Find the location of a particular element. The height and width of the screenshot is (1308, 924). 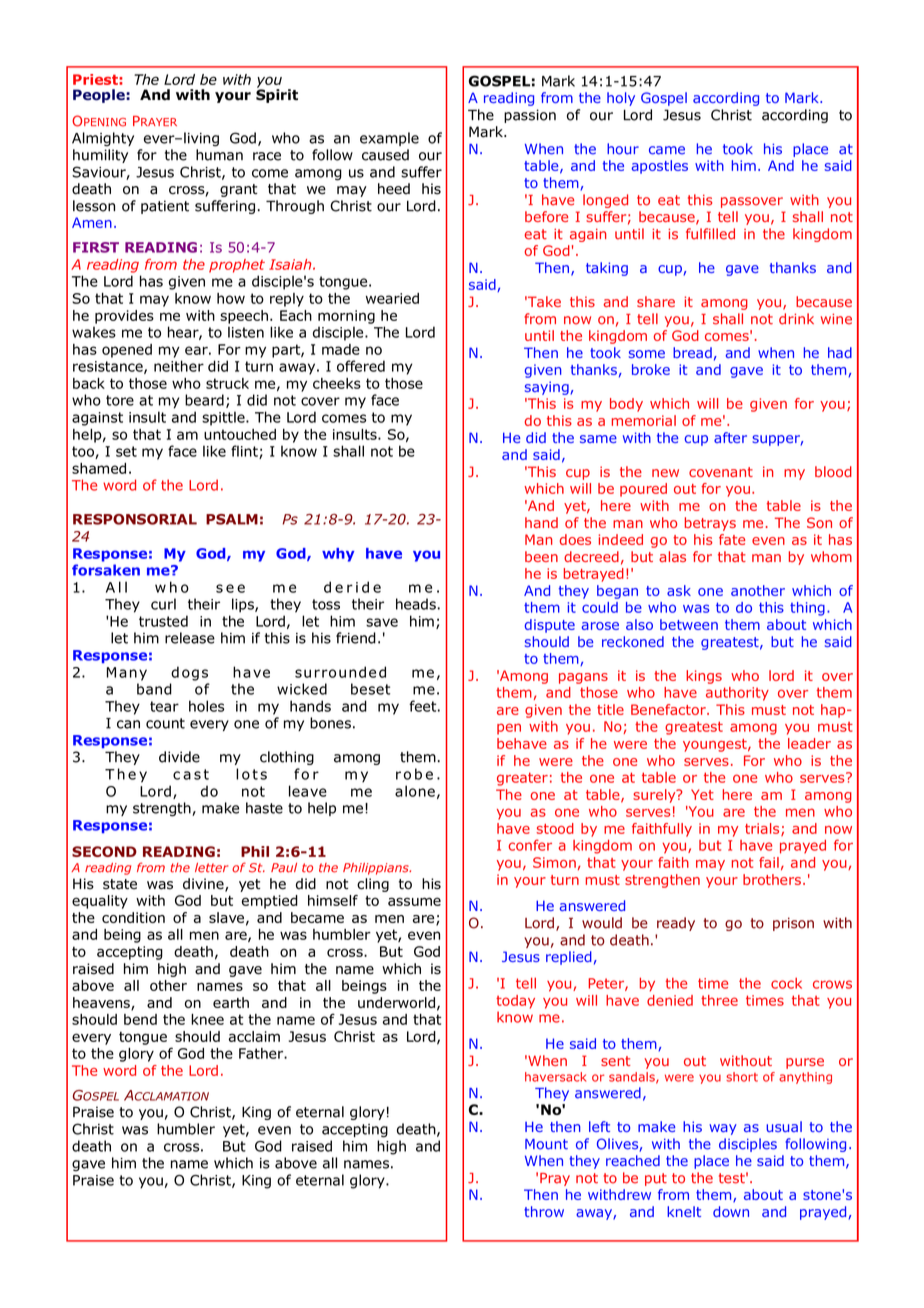

assume is located at coordinates (414, 901).
